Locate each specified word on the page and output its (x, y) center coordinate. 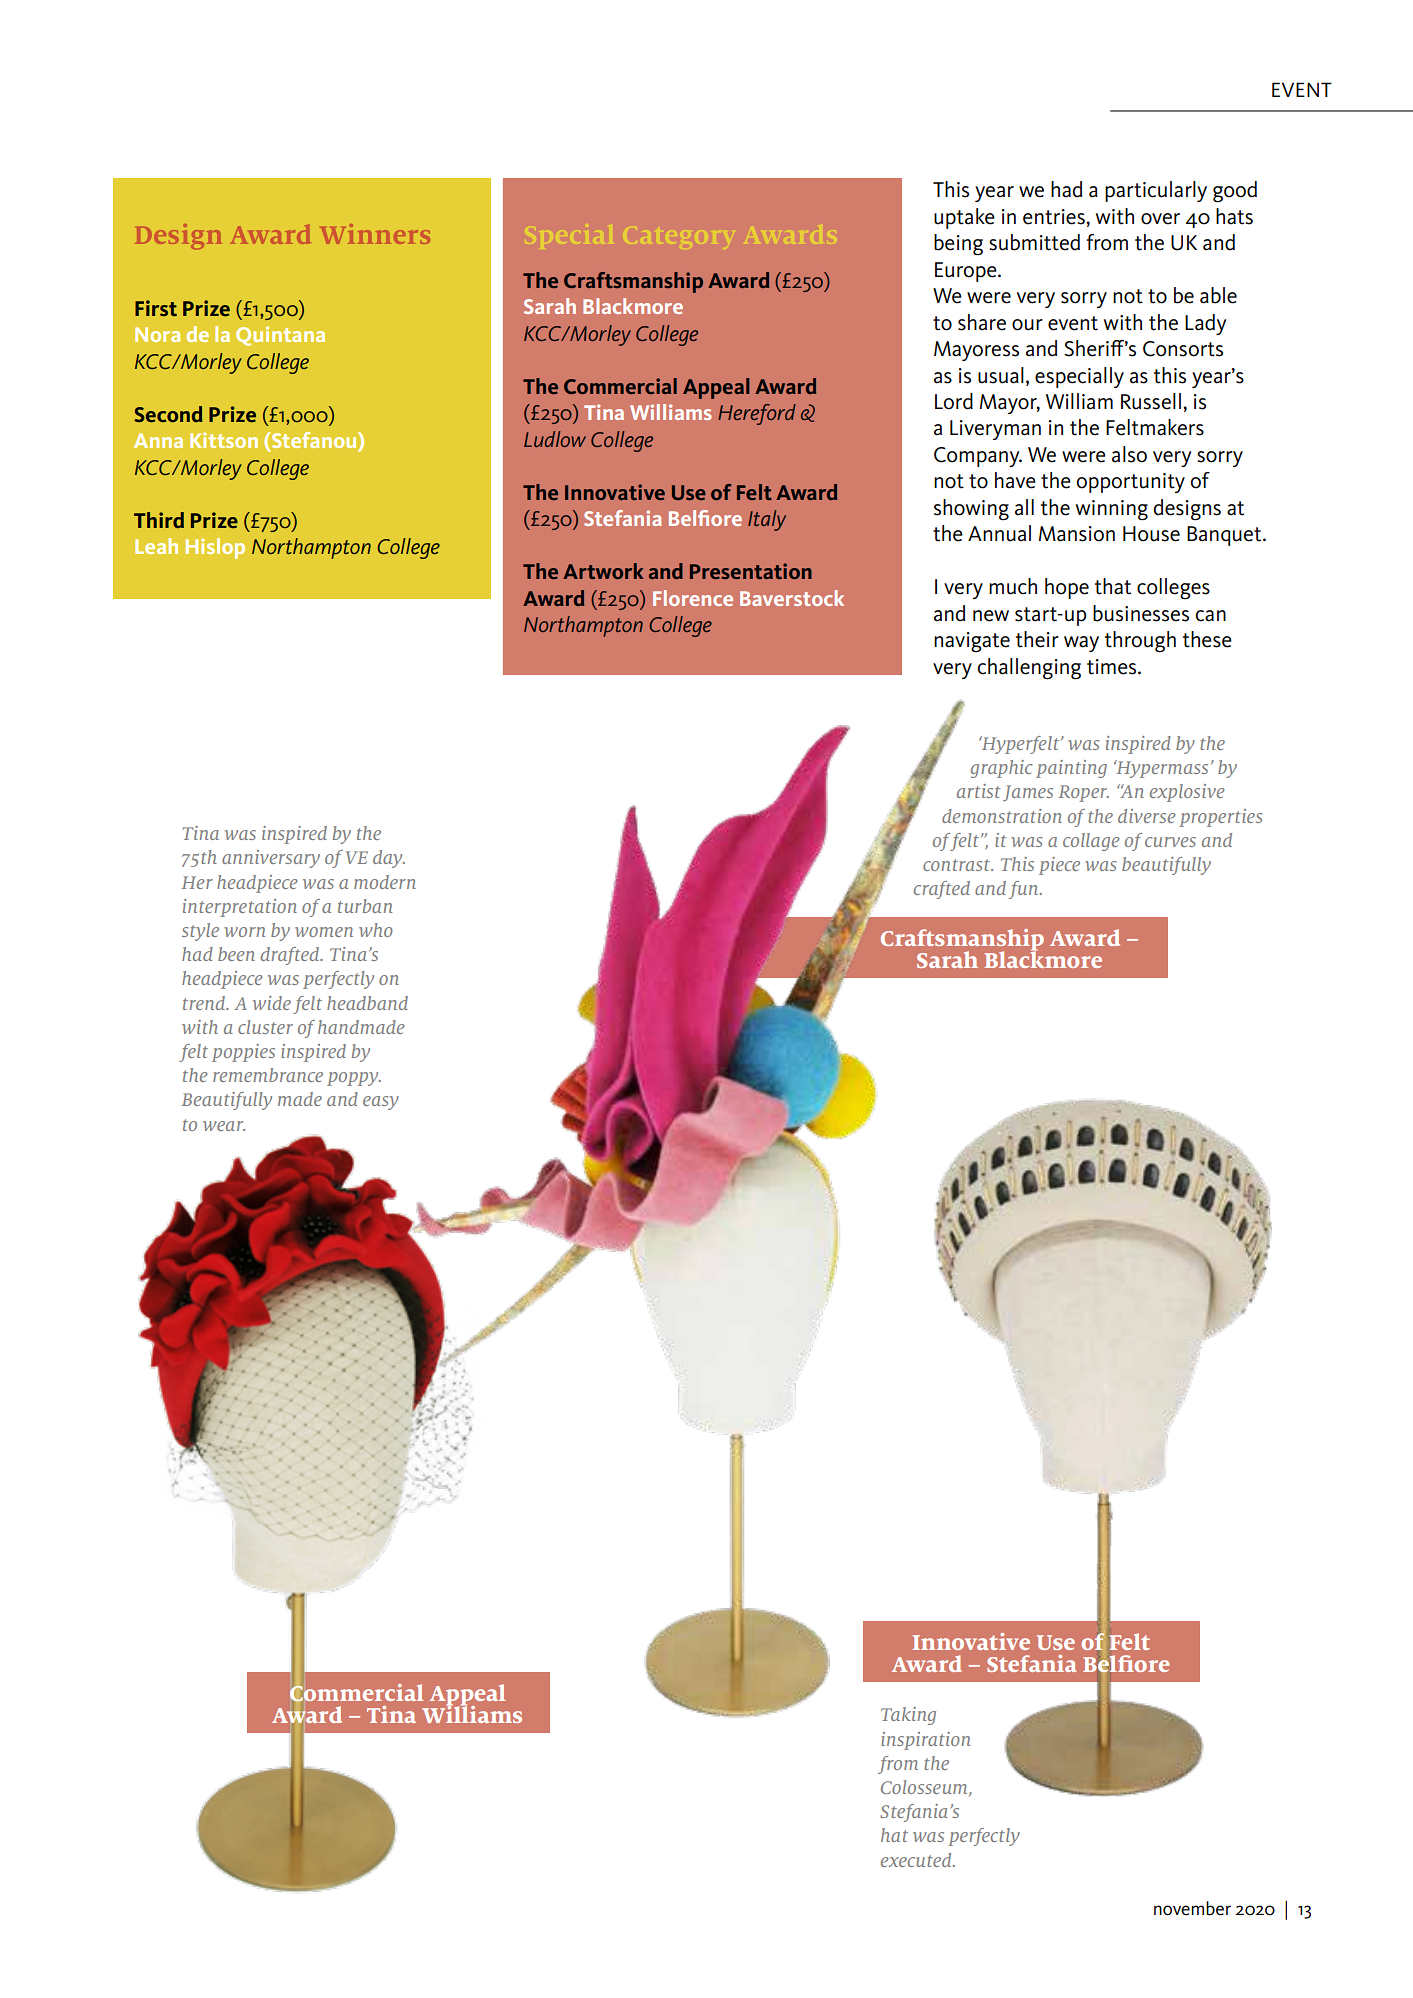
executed (917, 1860)
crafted (942, 890)
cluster (265, 1027)
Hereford (757, 414)
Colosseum (925, 1788)
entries (1055, 217)
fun (1025, 890)
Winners (375, 234)
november (1192, 1908)
